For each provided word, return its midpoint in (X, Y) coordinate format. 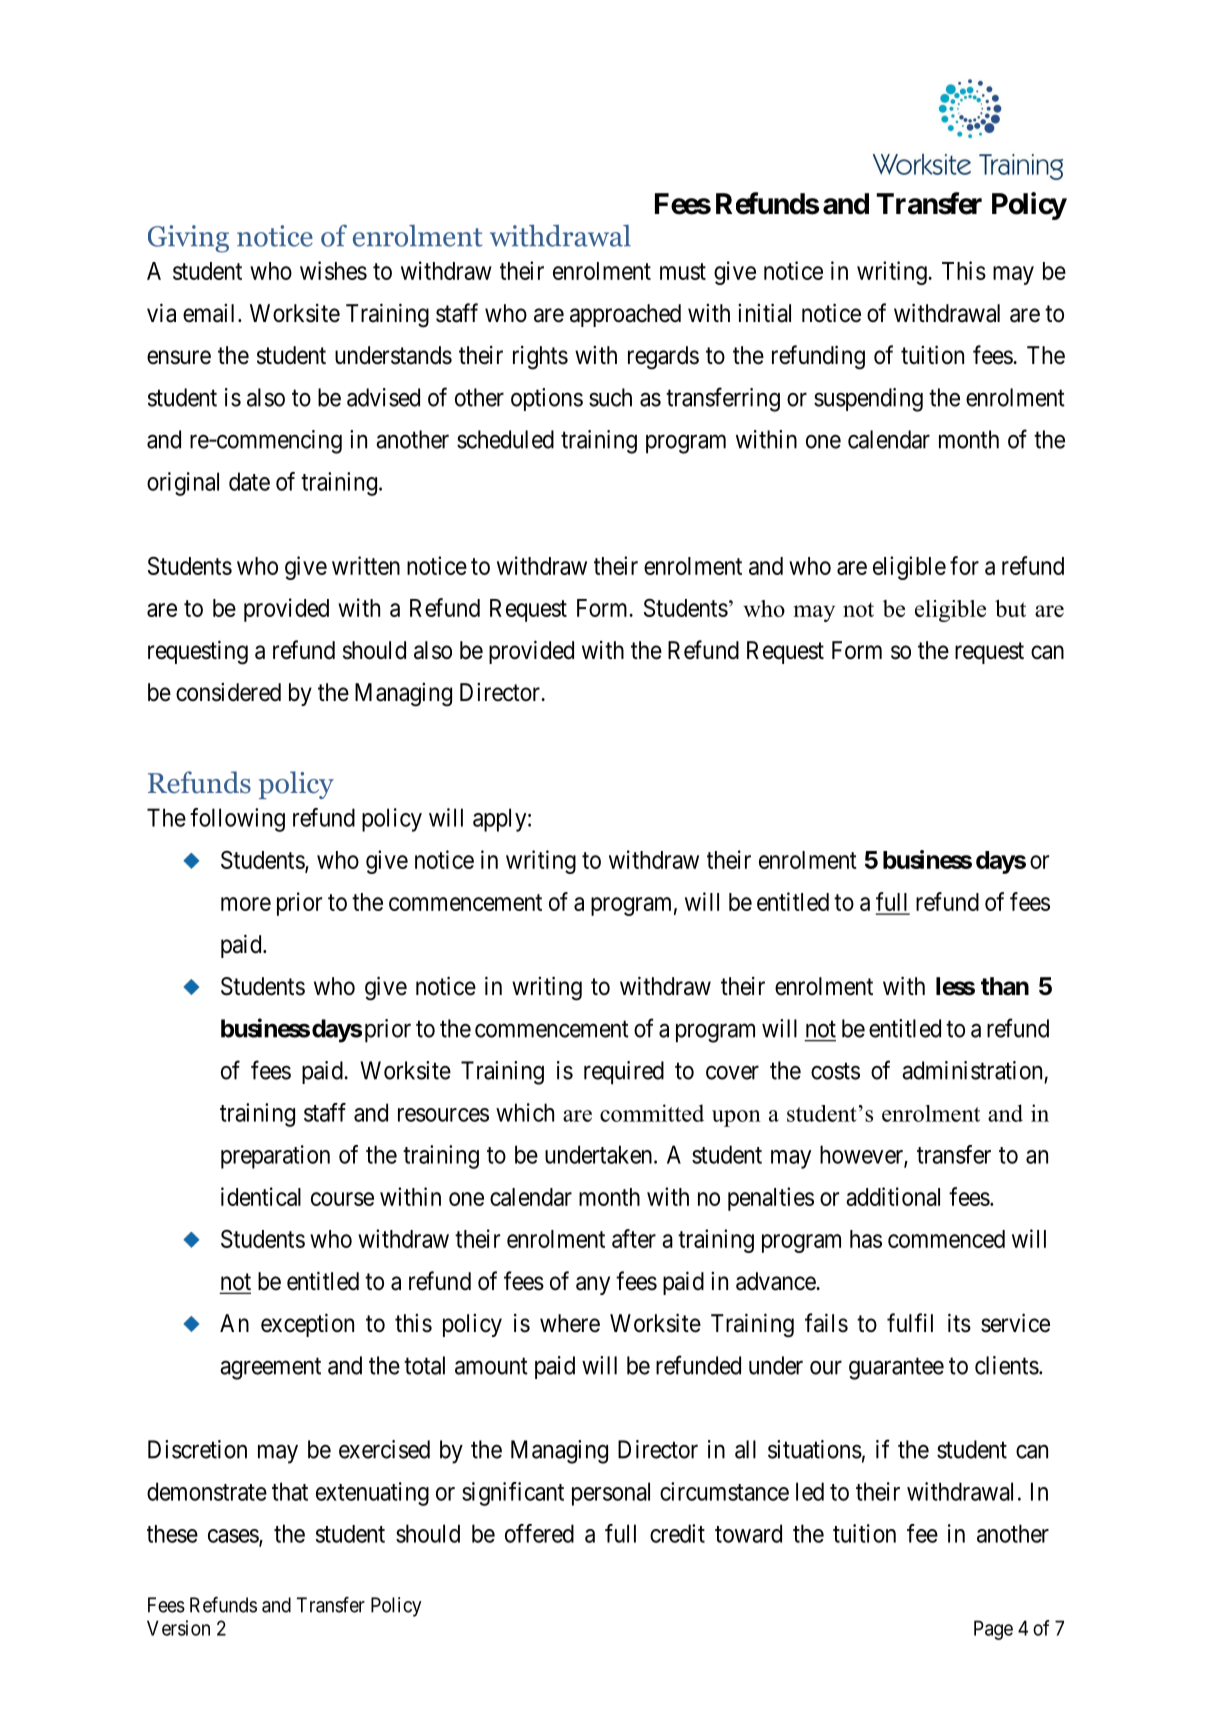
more (246, 904)
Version (178, 1628)
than (1005, 986)
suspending (868, 400)
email (211, 313)
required (624, 1073)
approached (625, 315)
